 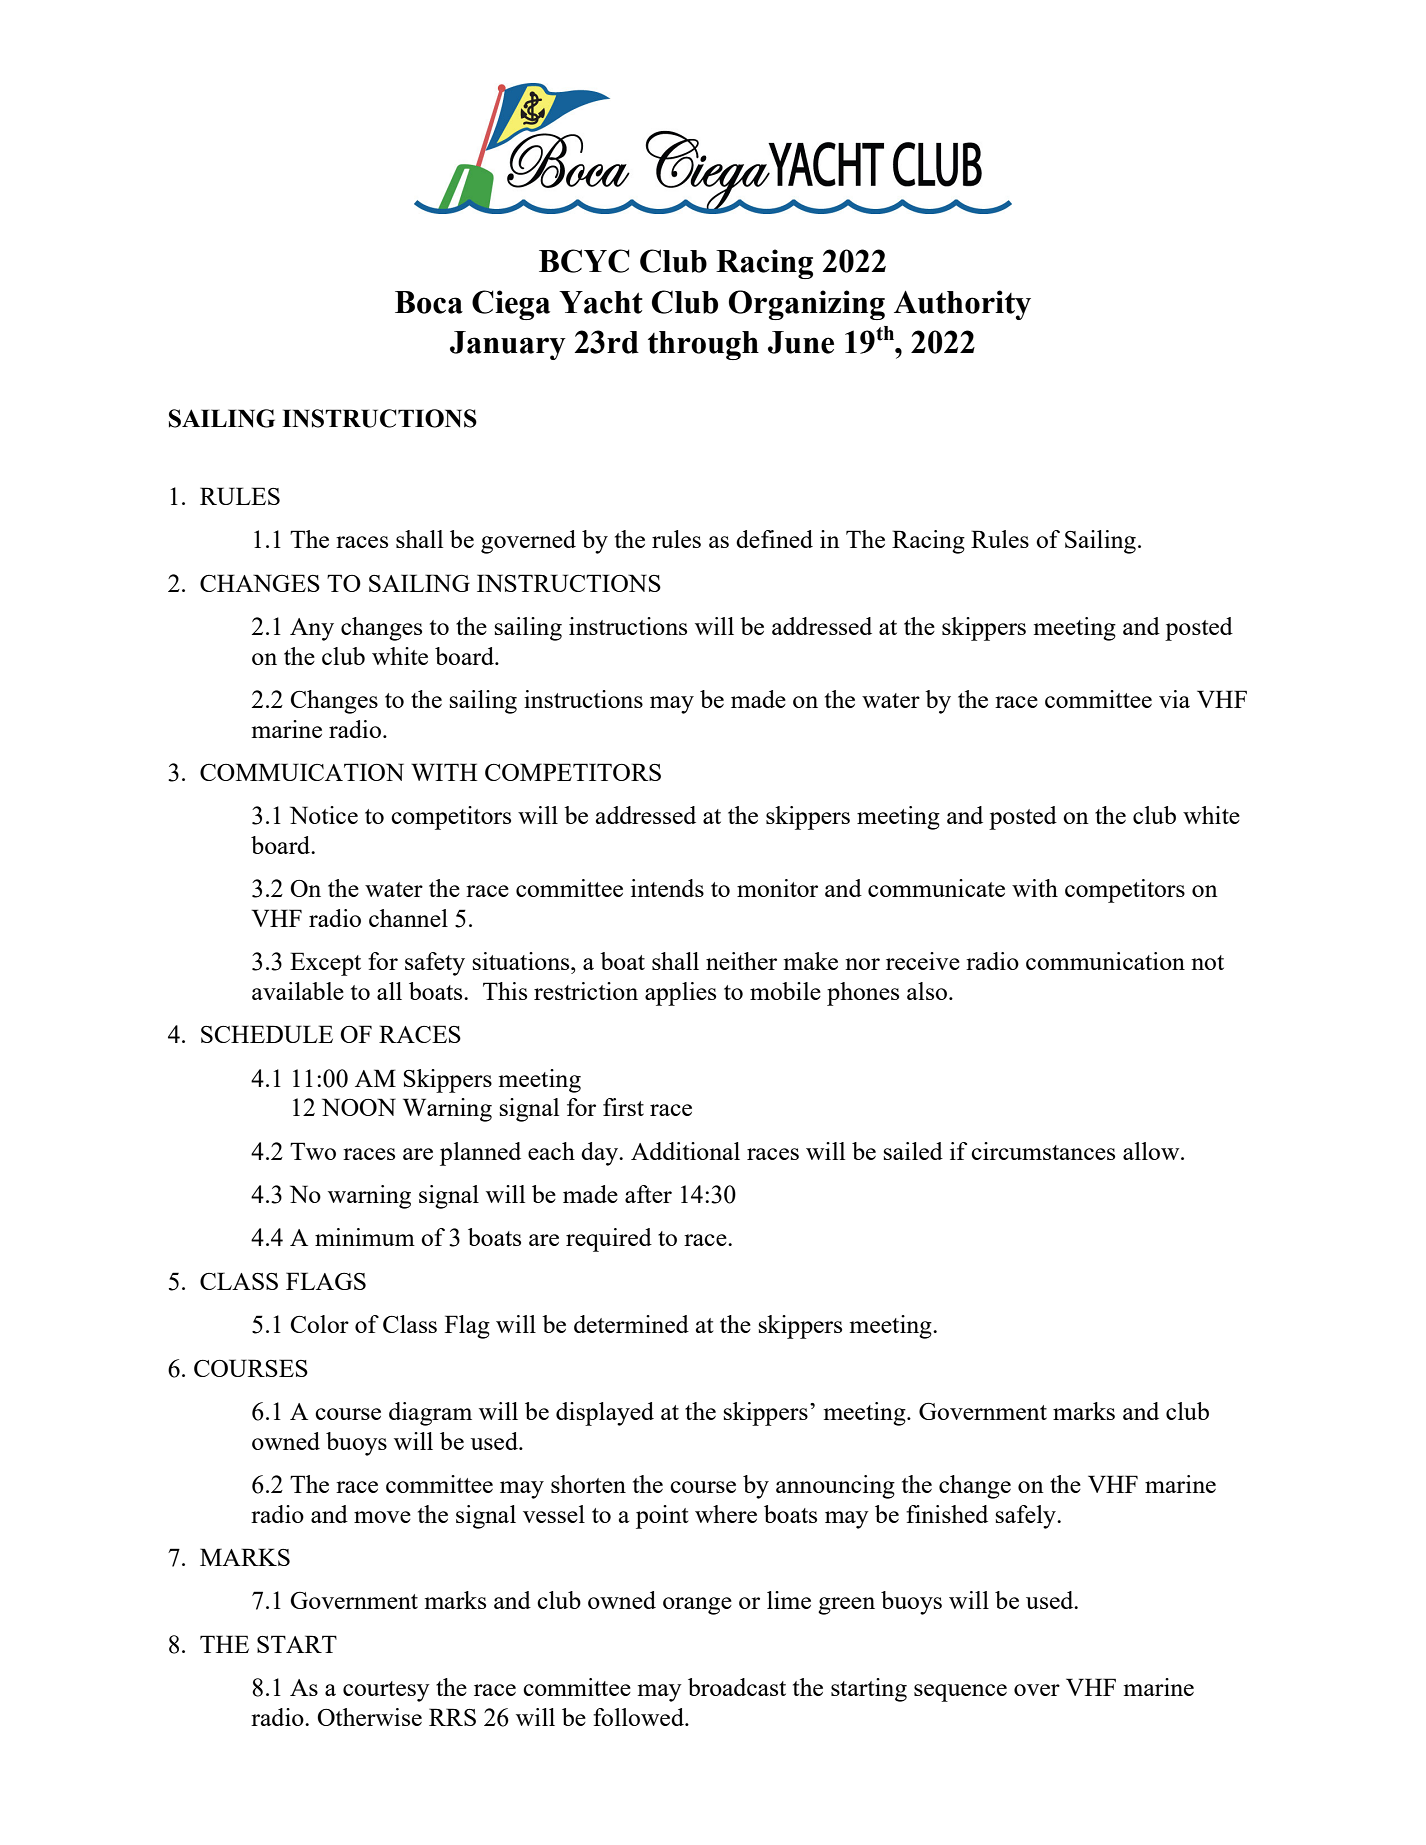 What do you see at coordinates (429, 302) in the screenshot?
I see `Boca` at bounding box center [429, 302].
